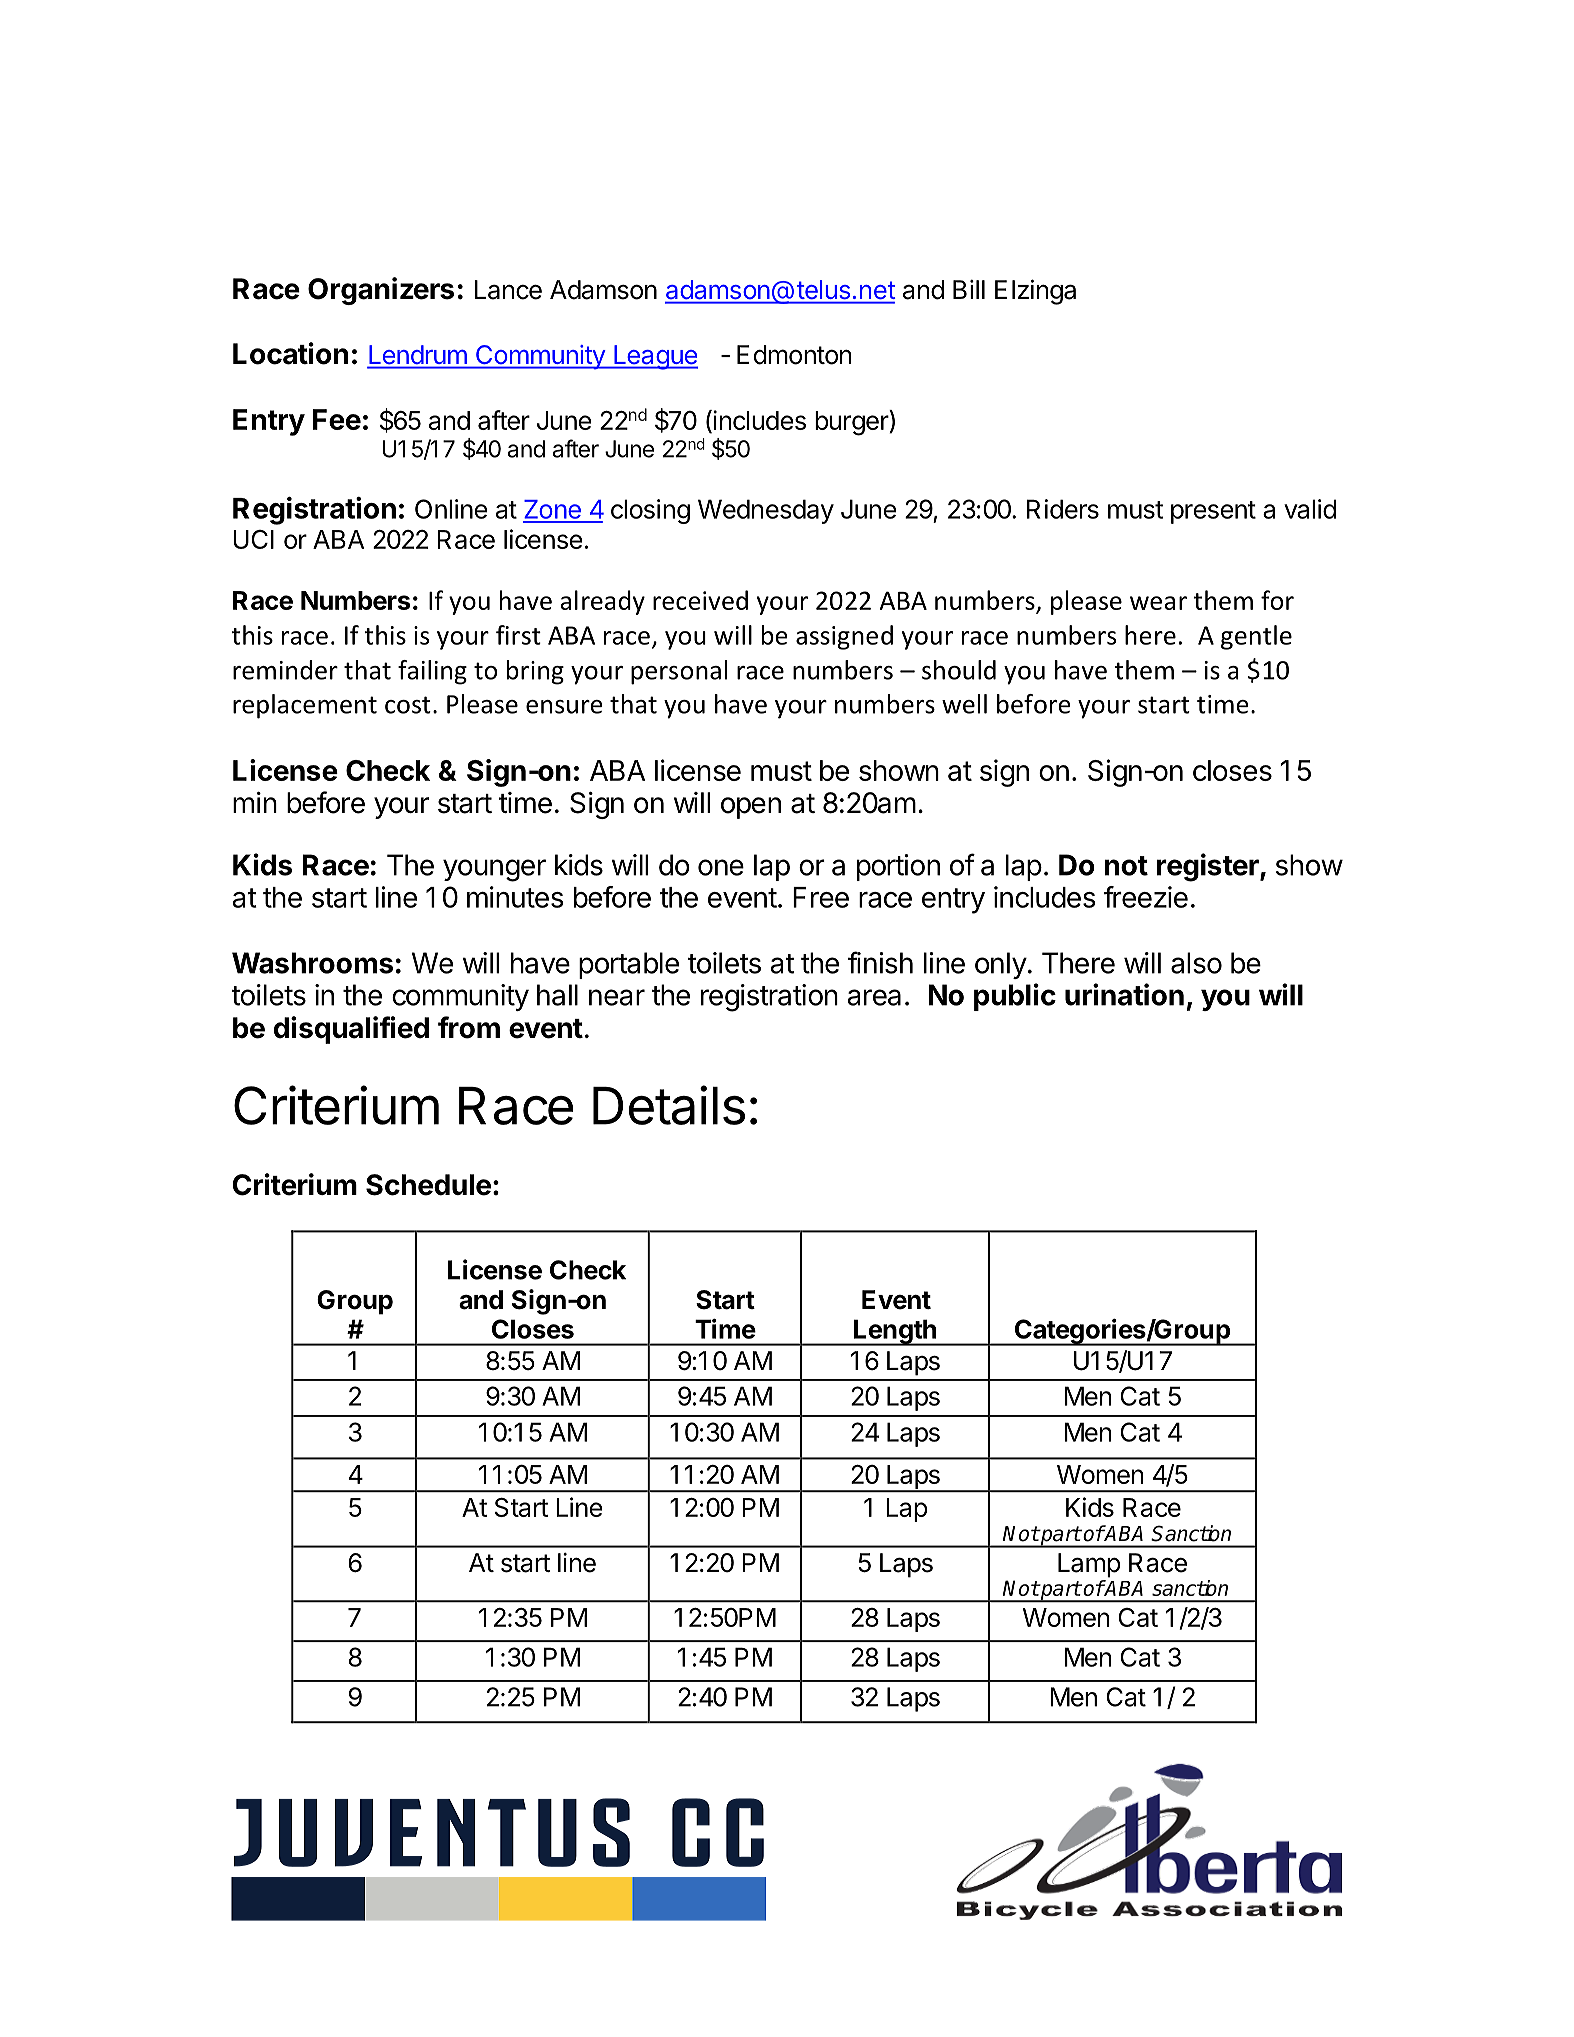 Image resolution: width=1574 pixels, height=2037 pixels. I want to click on also, so click(1196, 963).
